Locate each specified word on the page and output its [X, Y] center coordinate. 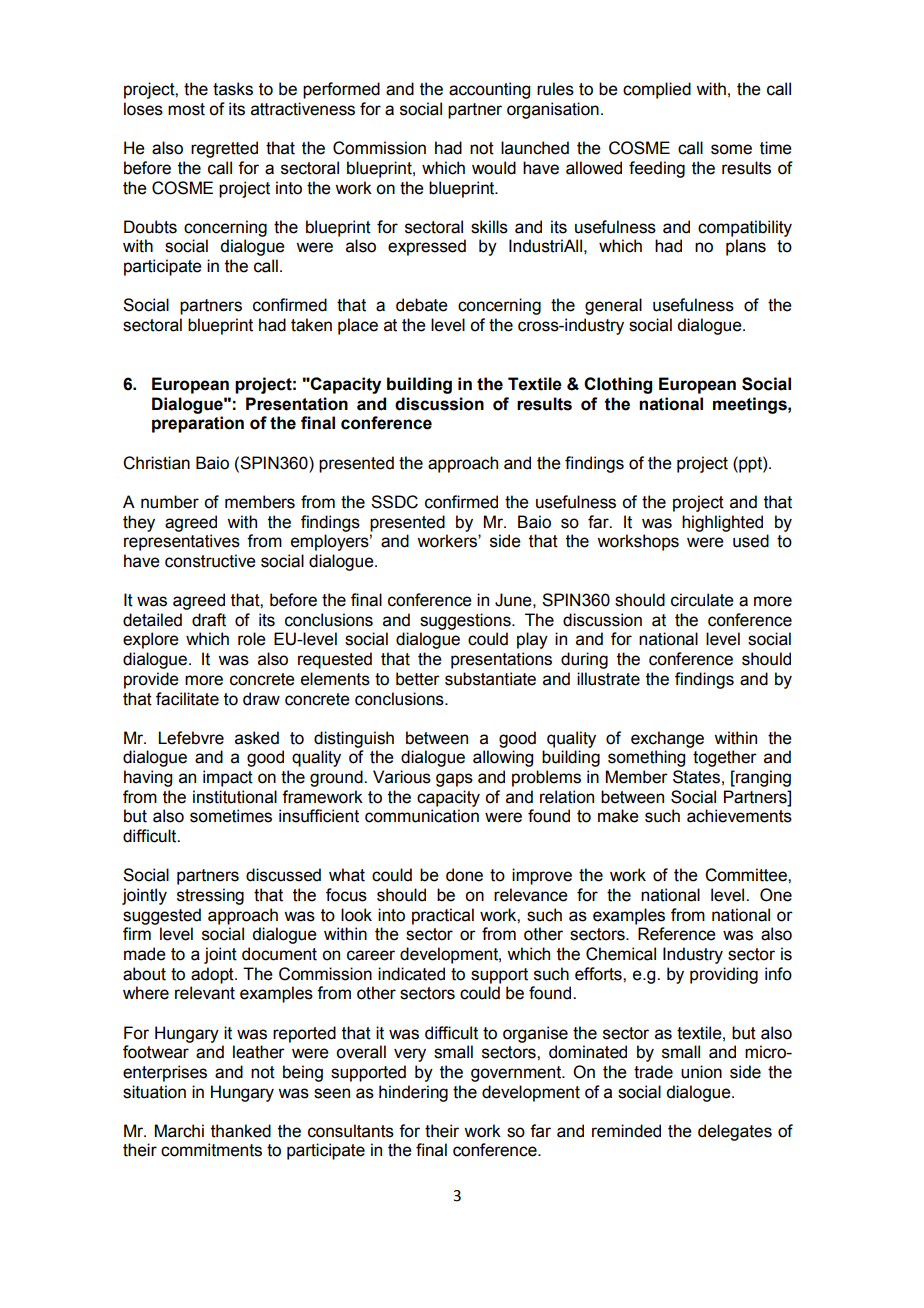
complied [657, 90]
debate [422, 305]
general [613, 306]
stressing [210, 896]
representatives [182, 542]
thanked [241, 1131]
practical [443, 916]
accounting [489, 90]
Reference [677, 934]
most [186, 109]
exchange [667, 739]
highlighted [722, 523]
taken [311, 325]
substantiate [490, 679]
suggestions [466, 621]
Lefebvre [191, 738]
